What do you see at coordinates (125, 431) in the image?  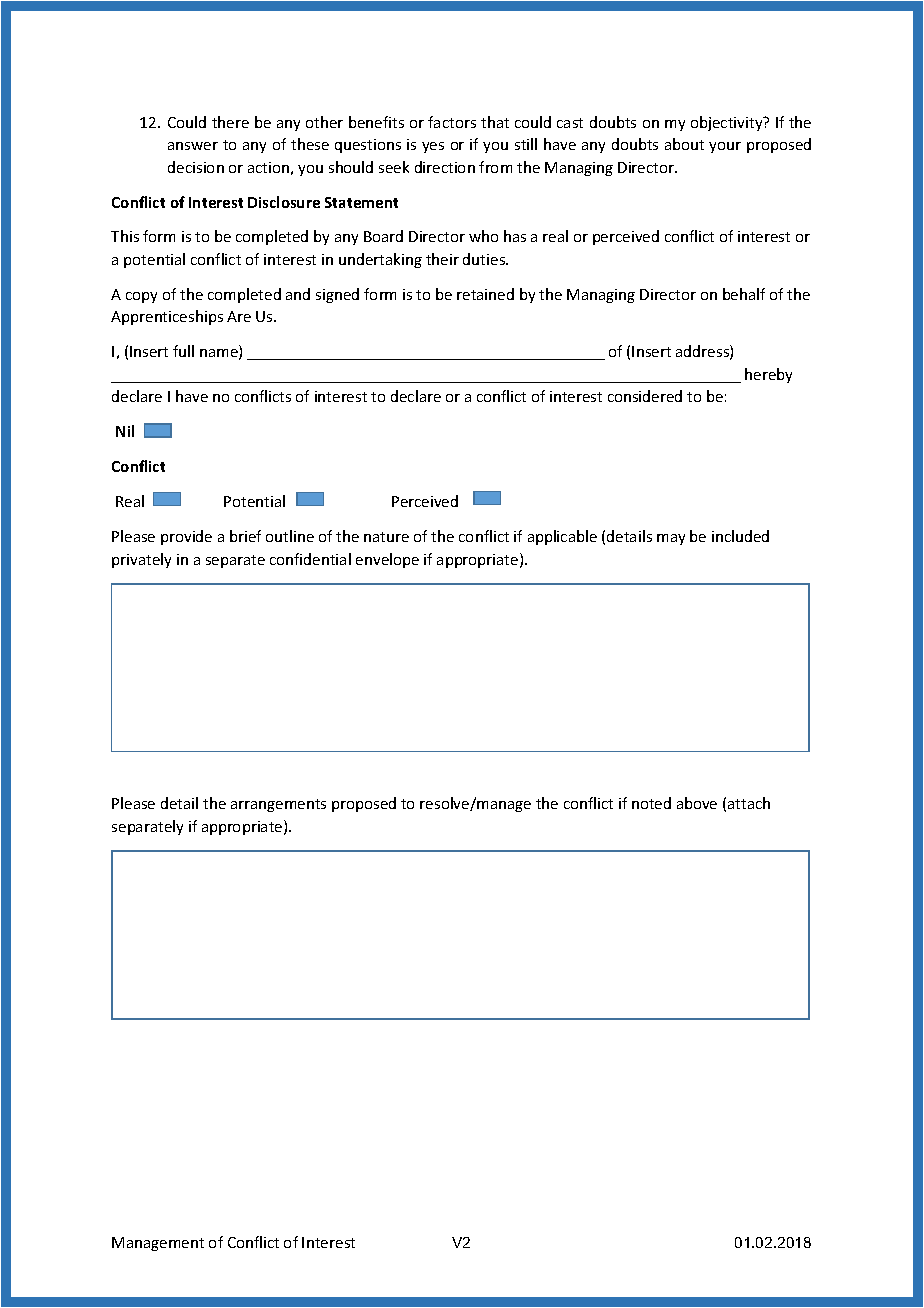 I see `Nil` at bounding box center [125, 431].
